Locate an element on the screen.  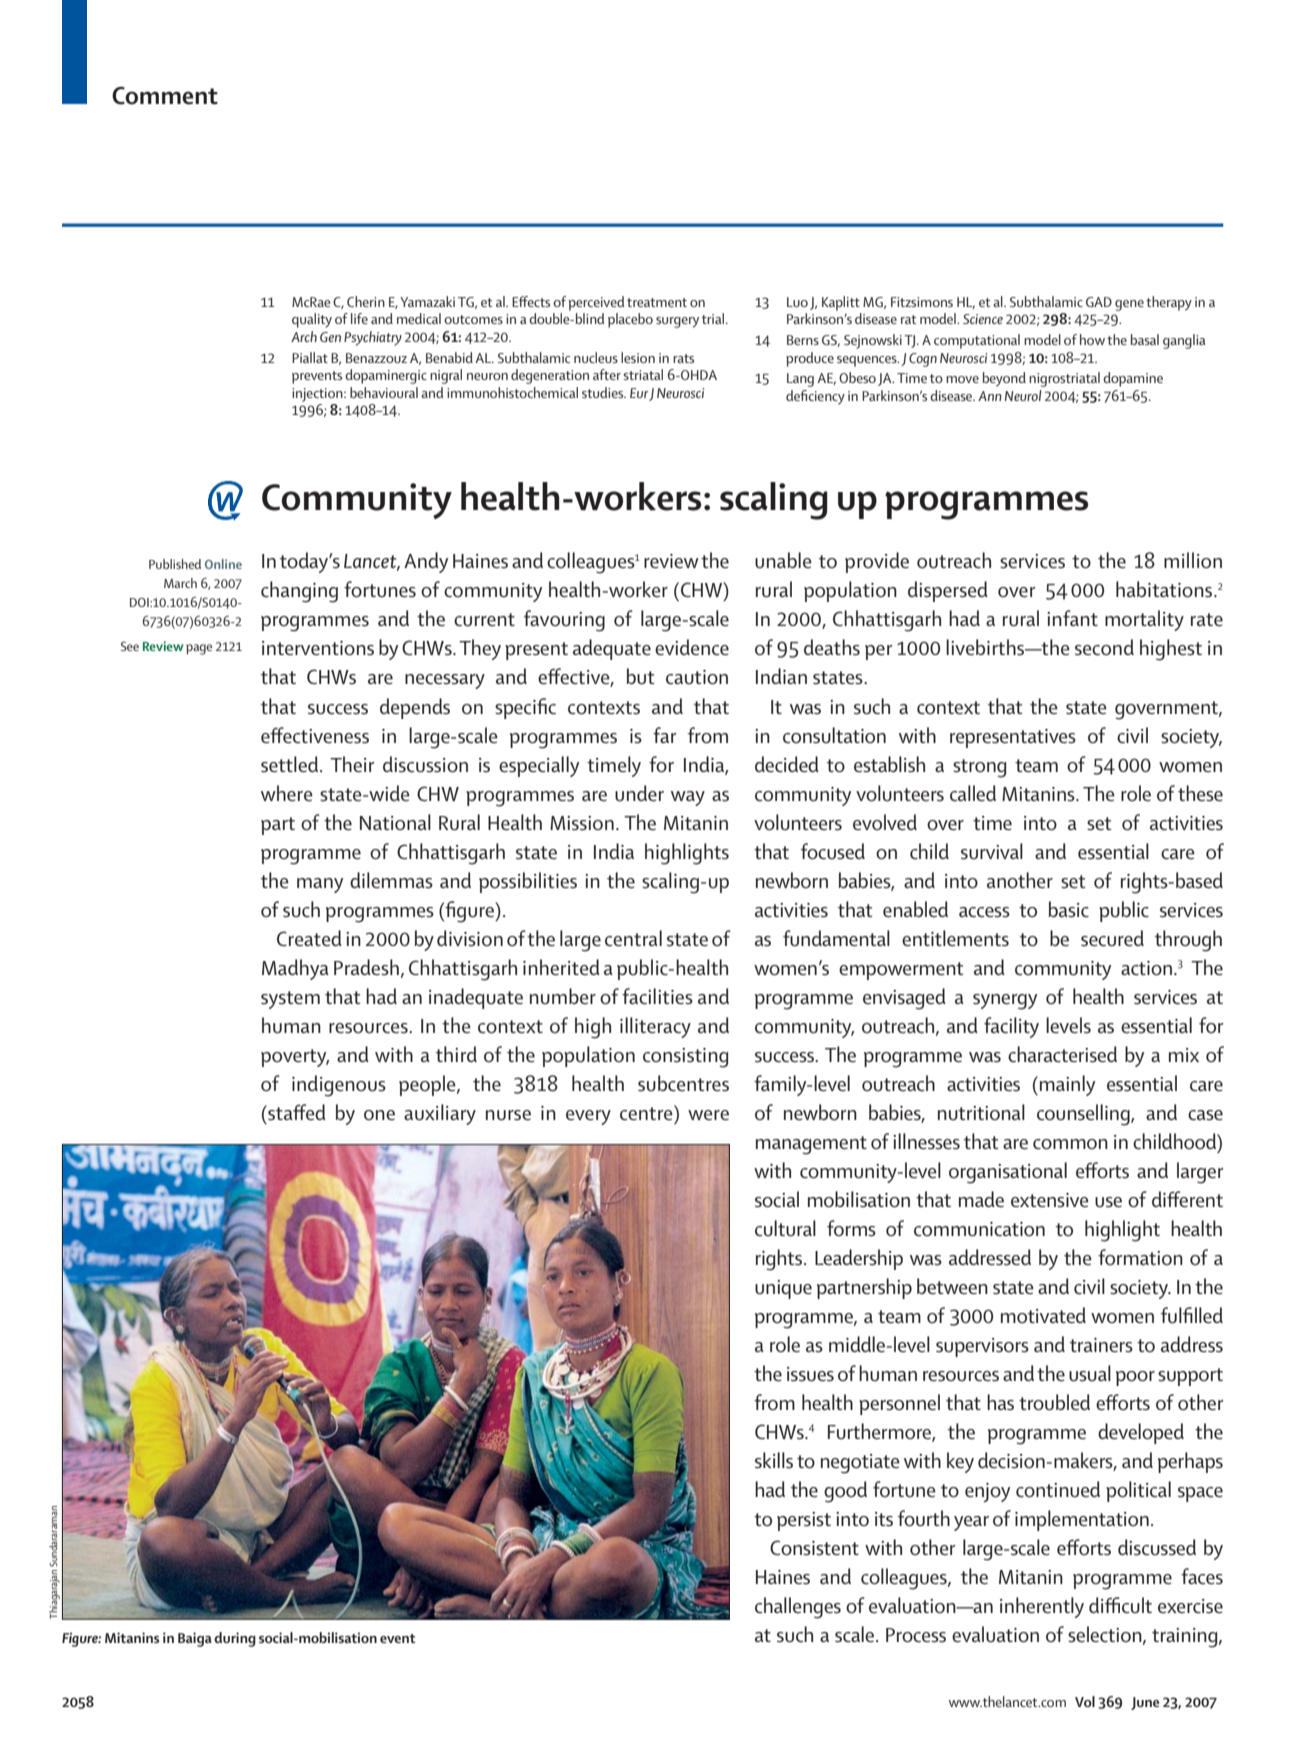
central is located at coordinates (633, 938).
